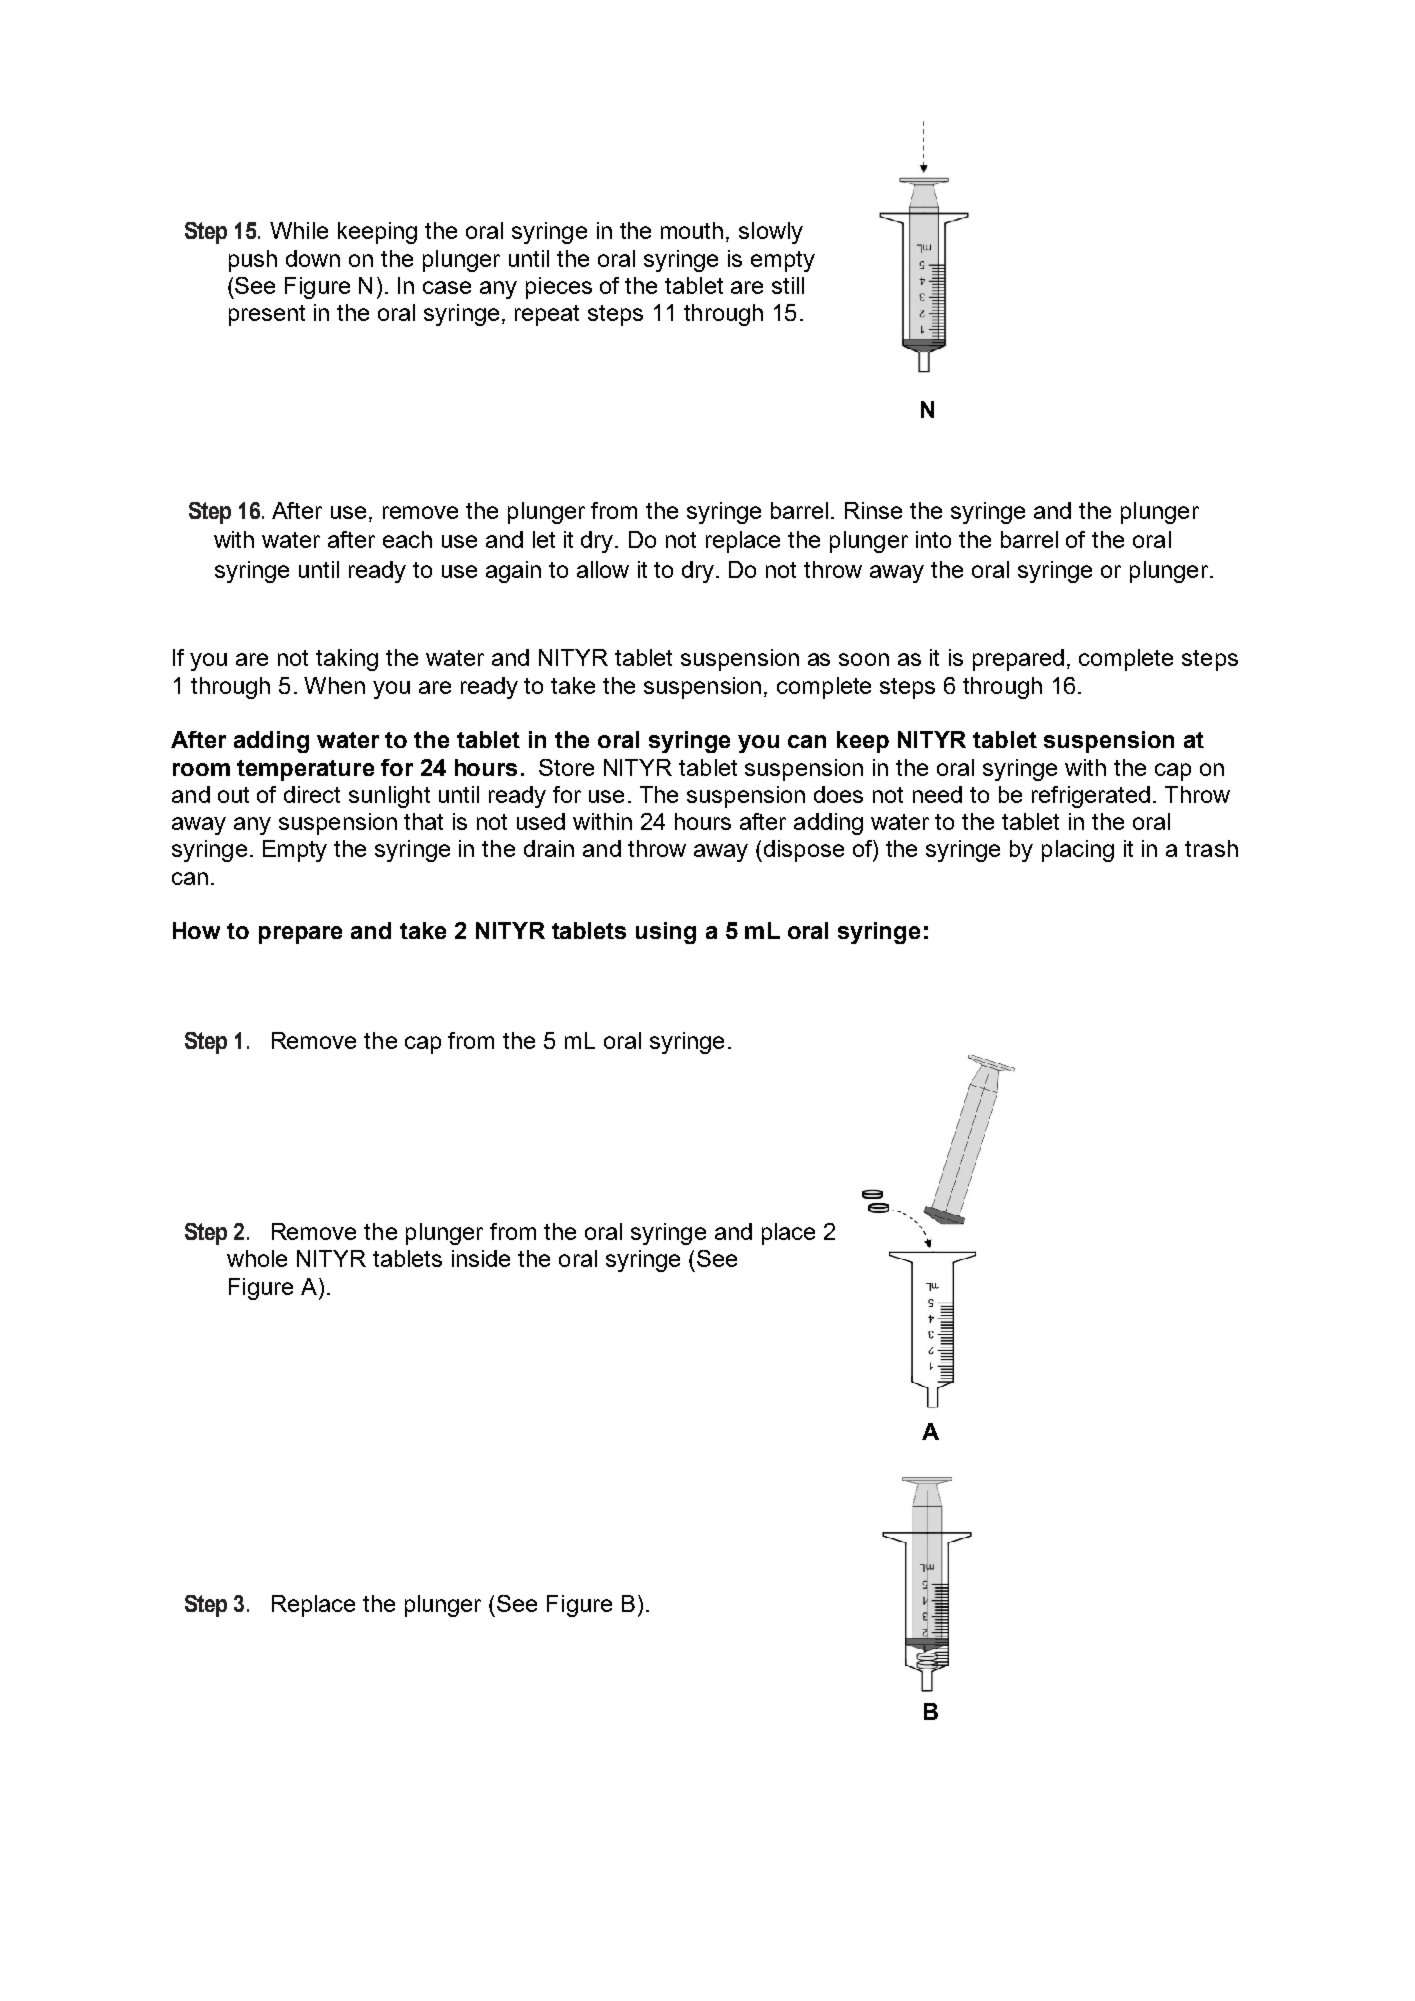 This document has width=1415, height=2001. I want to click on using, so click(666, 933).
